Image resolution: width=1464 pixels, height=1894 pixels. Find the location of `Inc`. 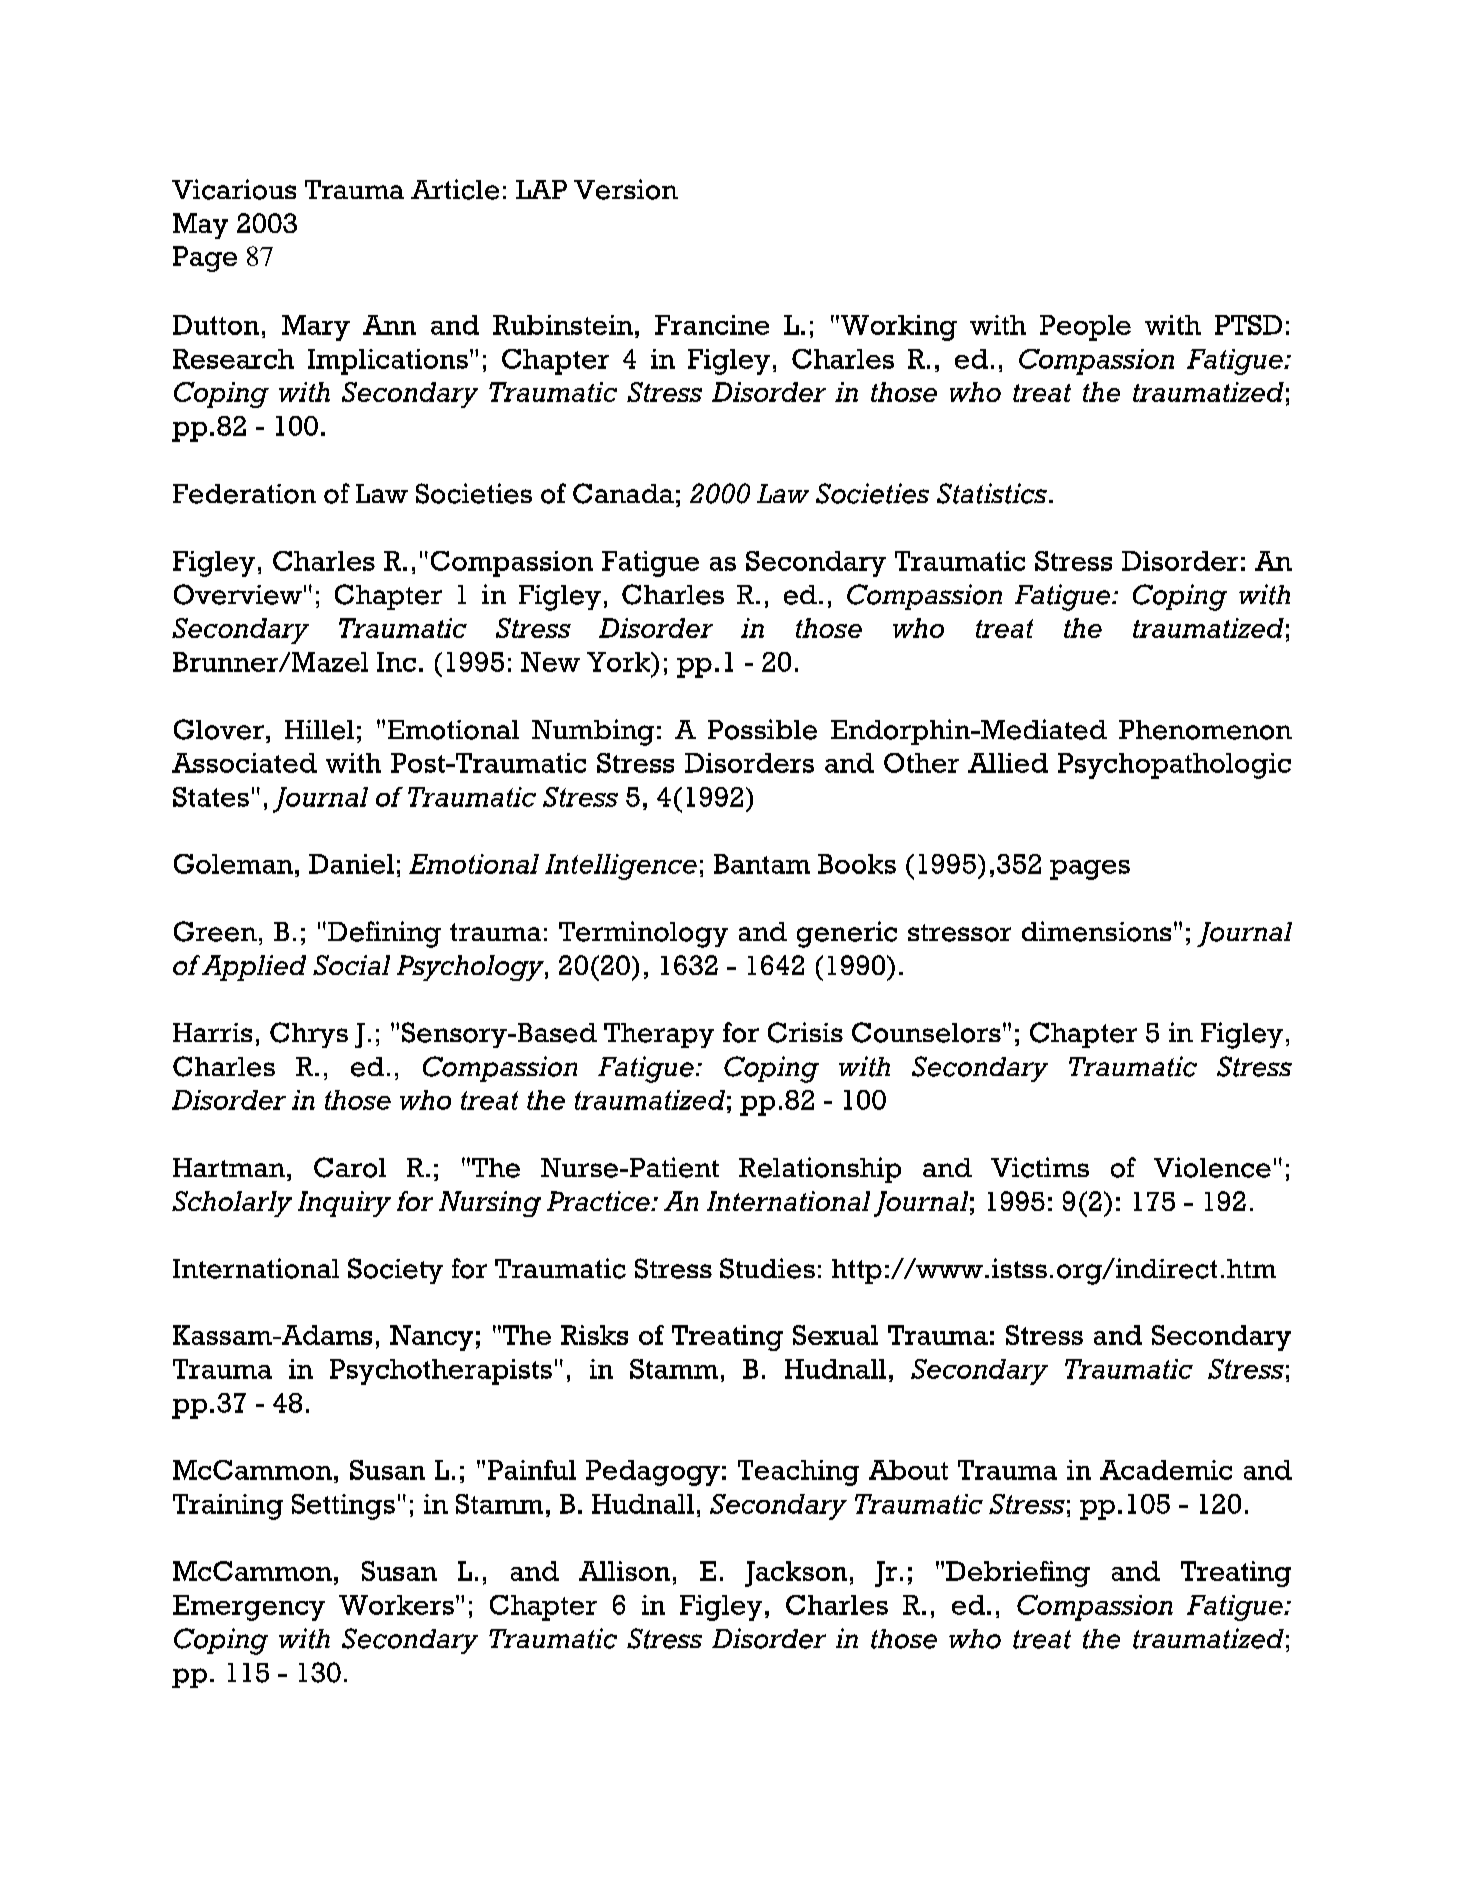

Inc is located at coordinates (396, 662).
